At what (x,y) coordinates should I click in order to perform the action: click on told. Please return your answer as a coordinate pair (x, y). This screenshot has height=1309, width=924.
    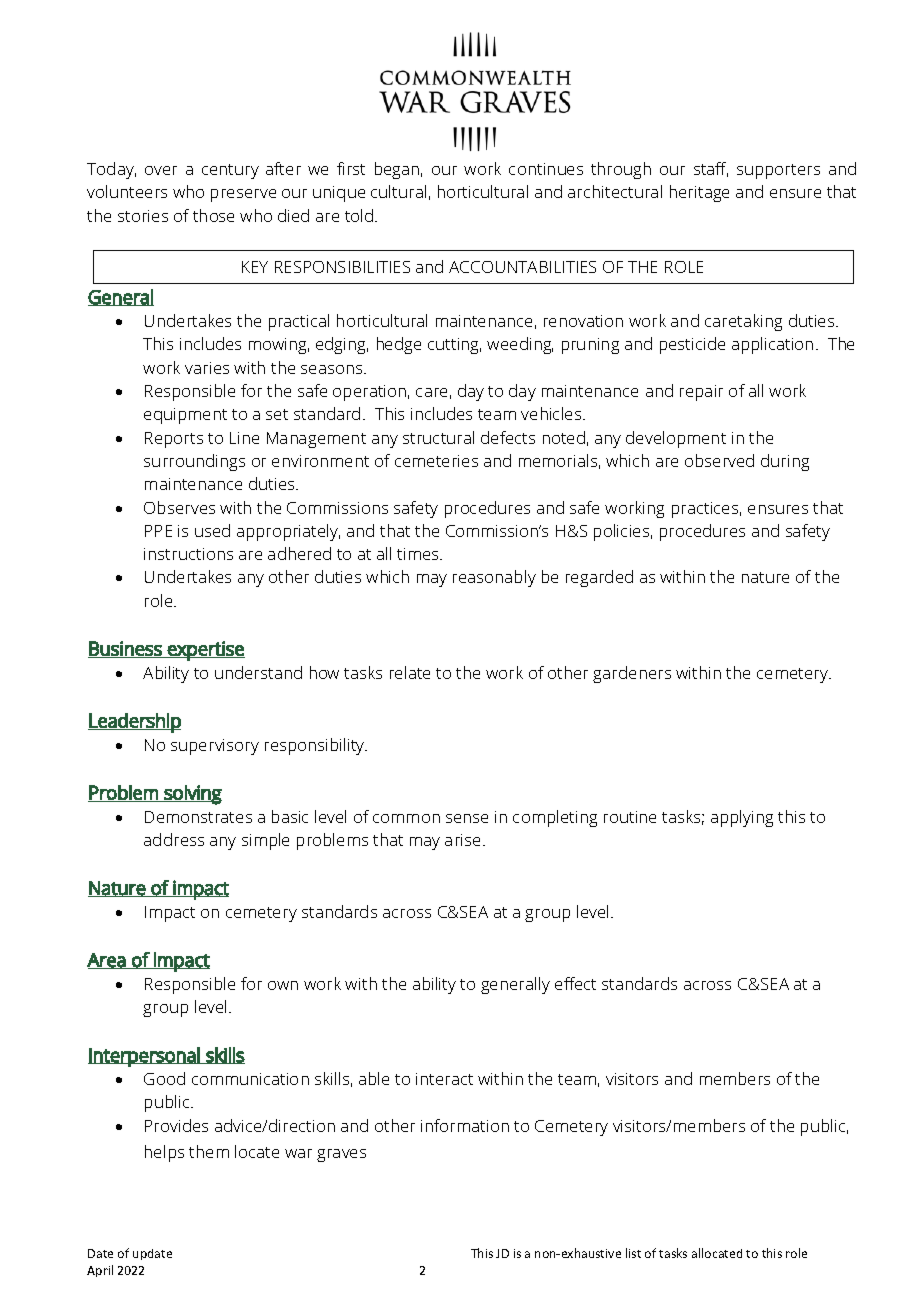
    Looking at the image, I should click on (360, 215).
